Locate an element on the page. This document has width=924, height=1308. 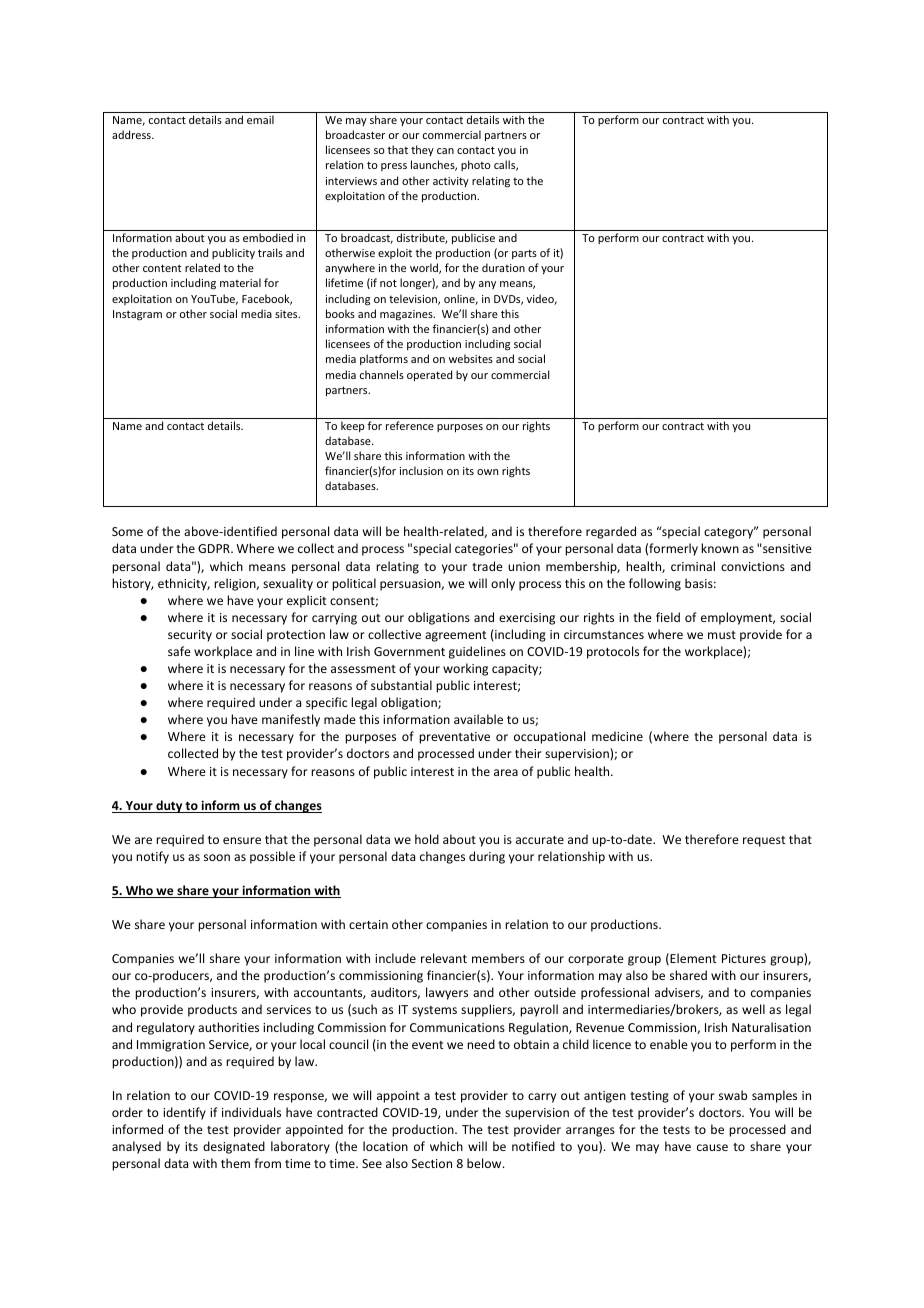
inclusion is located at coordinates (421, 470).
